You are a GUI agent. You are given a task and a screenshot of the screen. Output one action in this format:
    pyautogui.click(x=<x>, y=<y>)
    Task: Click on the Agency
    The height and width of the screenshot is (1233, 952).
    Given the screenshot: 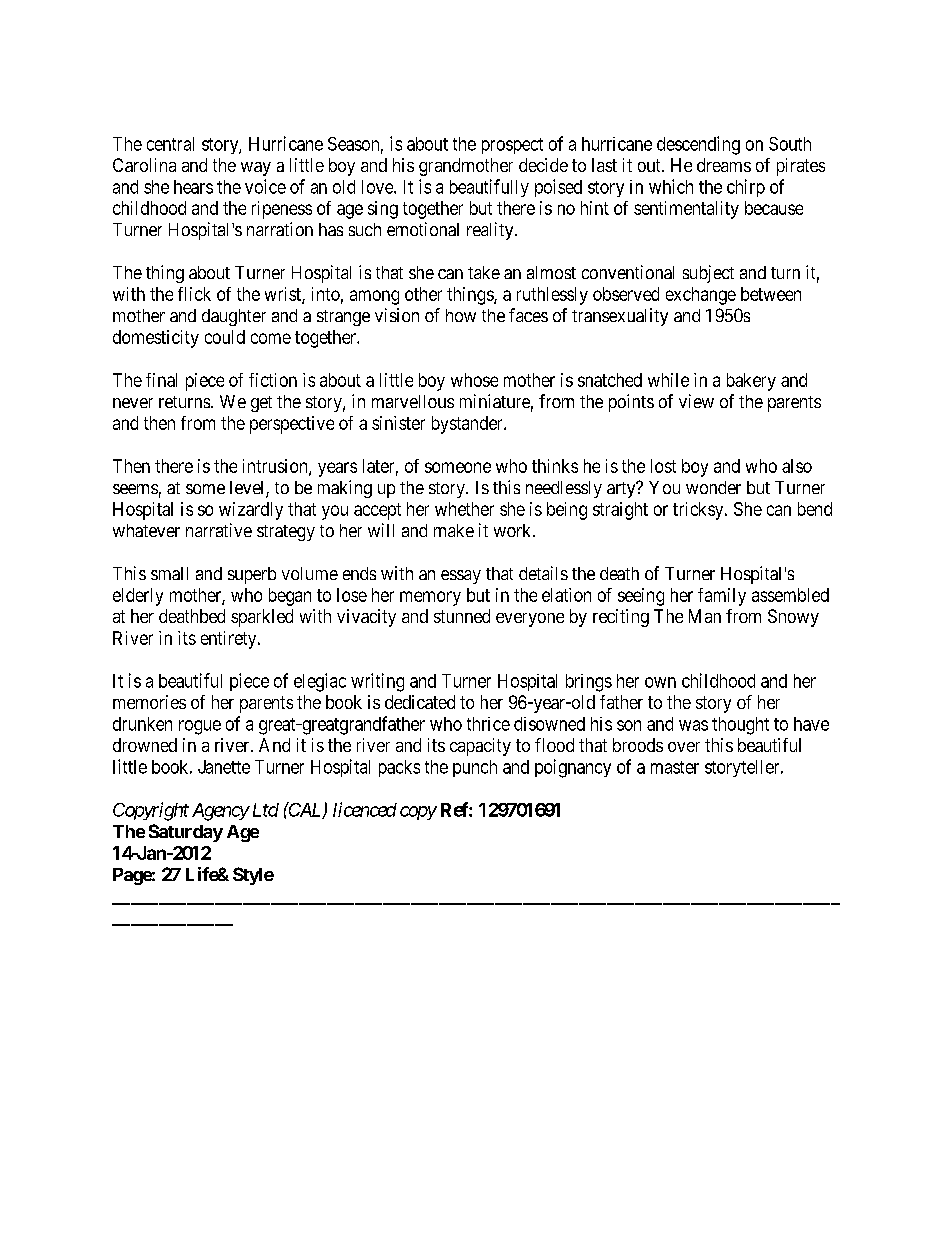 What is the action you would take?
    pyautogui.click(x=220, y=812)
